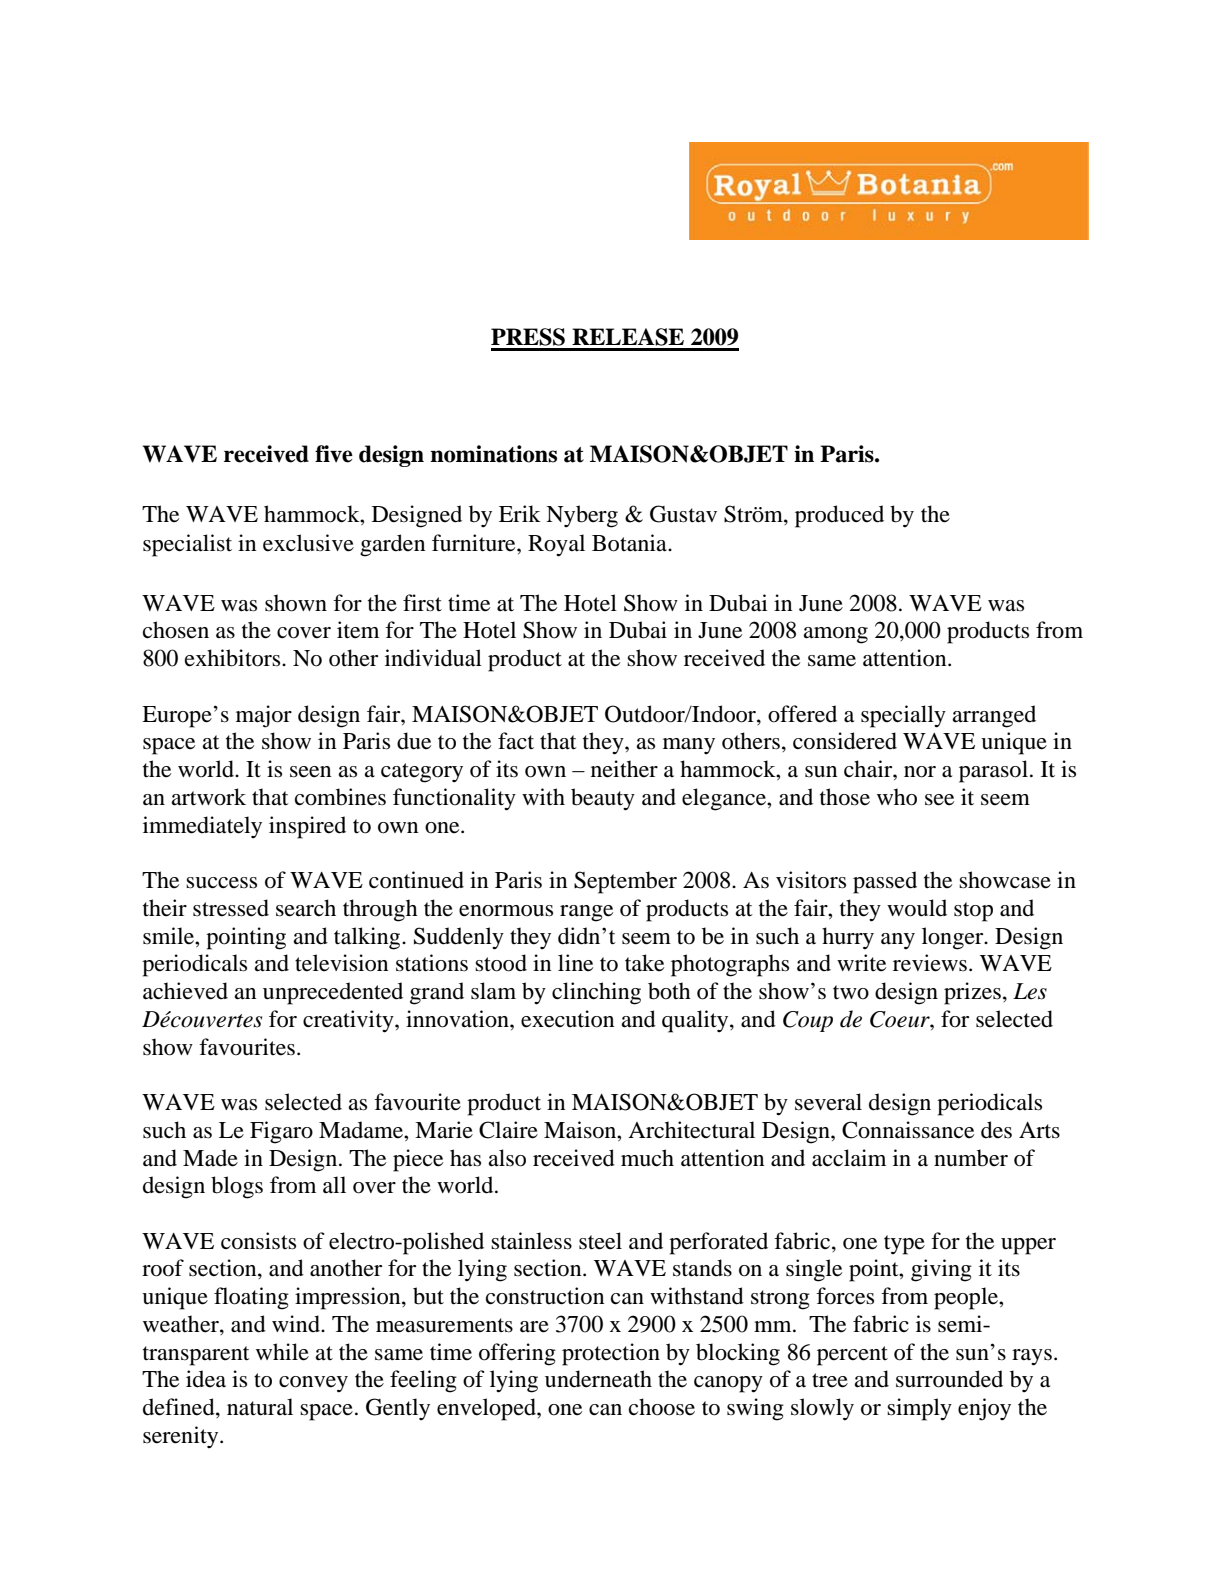 Image resolution: width=1230 pixels, height=1592 pixels. Describe the element at coordinates (582, 516) in the screenshot. I see `Nyberg` at that location.
